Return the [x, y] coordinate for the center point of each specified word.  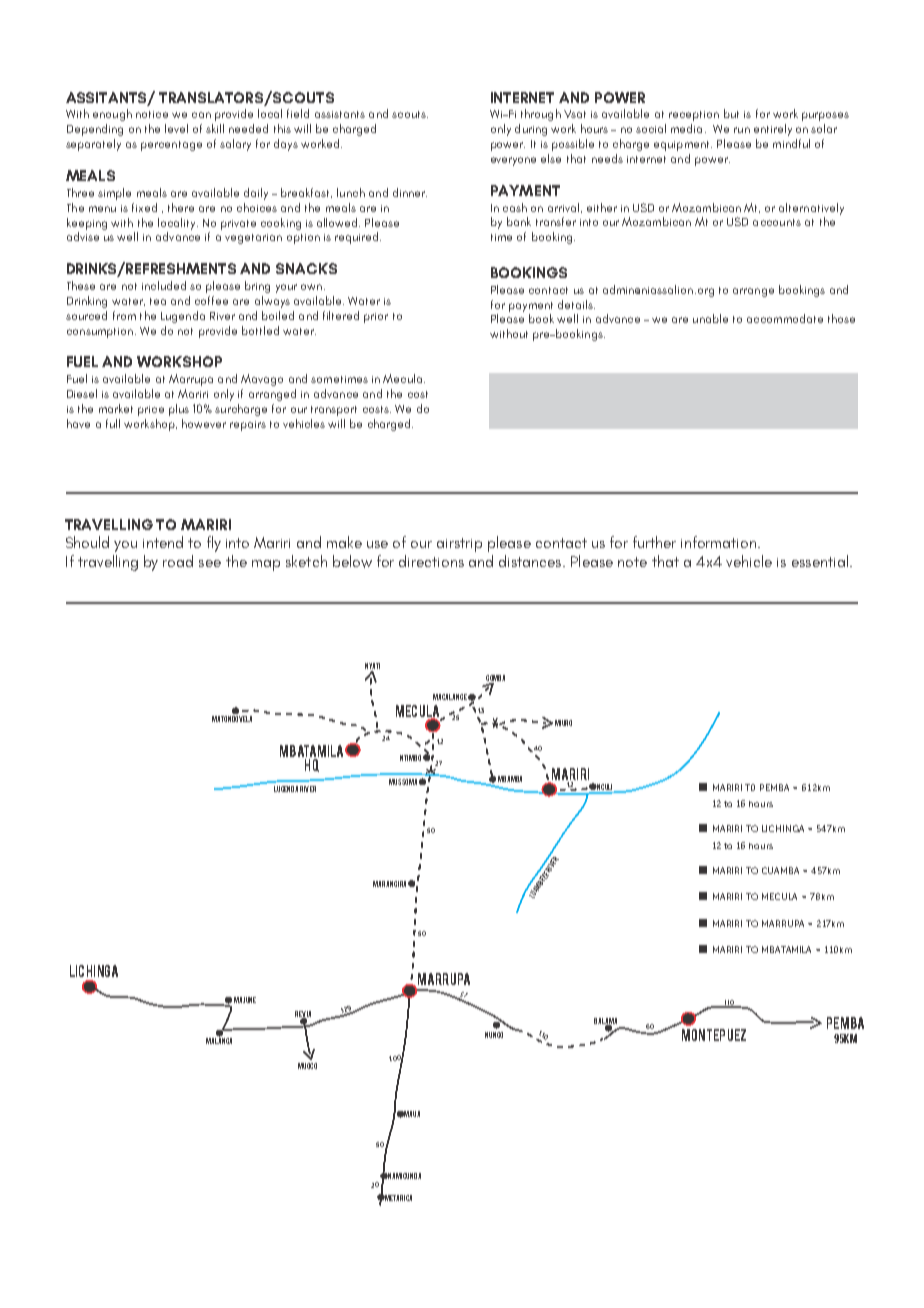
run [742, 130]
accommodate [785, 318]
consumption [100, 333]
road [178, 561]
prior [376, 318]
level [176, 128]
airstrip [459, 545]
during [531, 130]
